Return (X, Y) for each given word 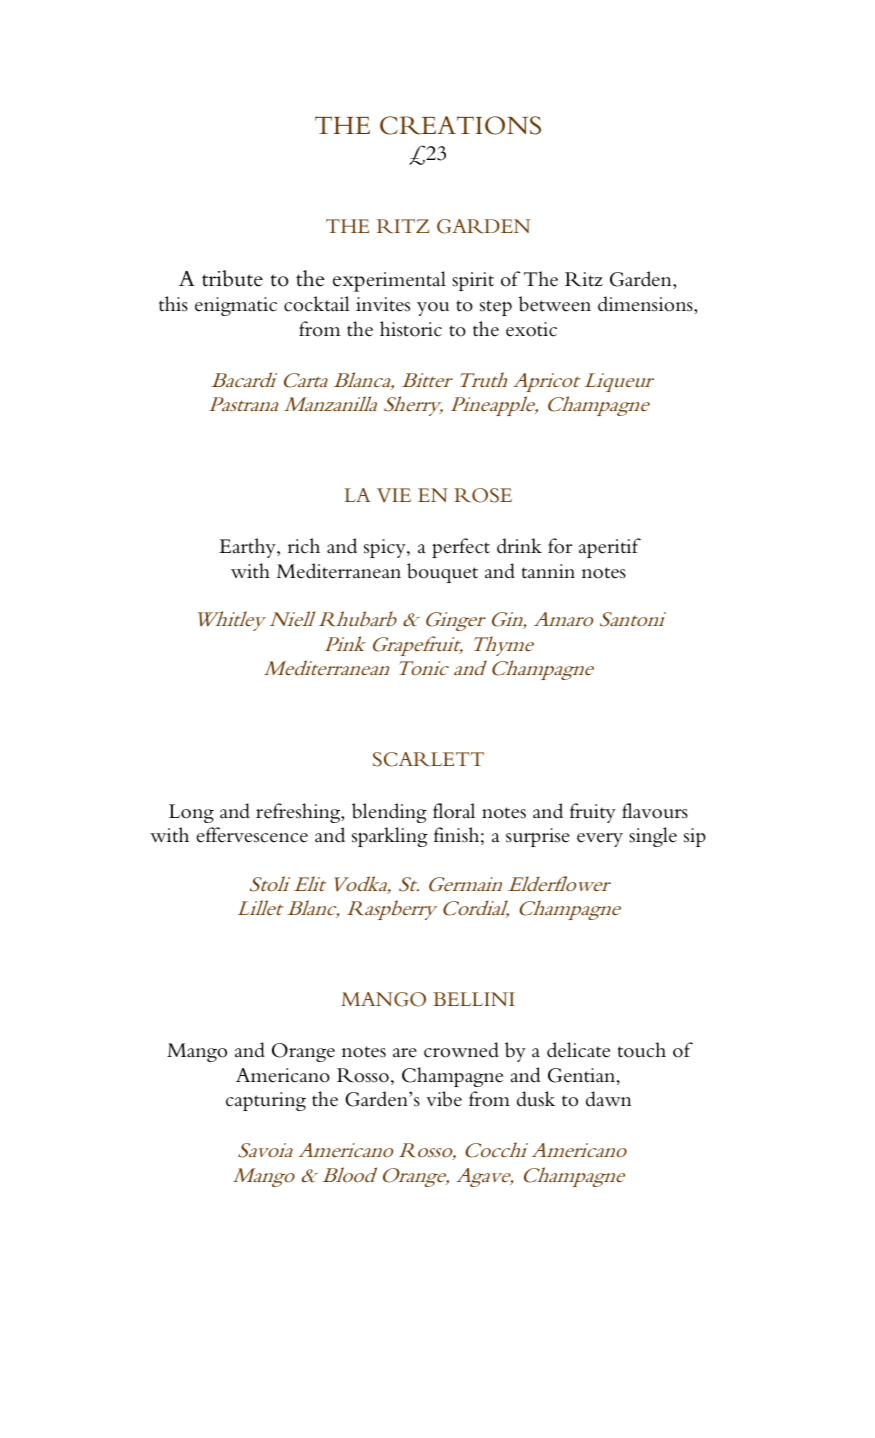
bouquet (442, 573)
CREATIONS (460, 125)
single (653, 837)
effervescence (252, 835)
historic (411, 329)
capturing (266, 1101)
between (555, 304)
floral (454, 811)
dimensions (646, 304)
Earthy (248, 548)
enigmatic (236, 306)
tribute (232, 278)
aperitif (610, 548)
